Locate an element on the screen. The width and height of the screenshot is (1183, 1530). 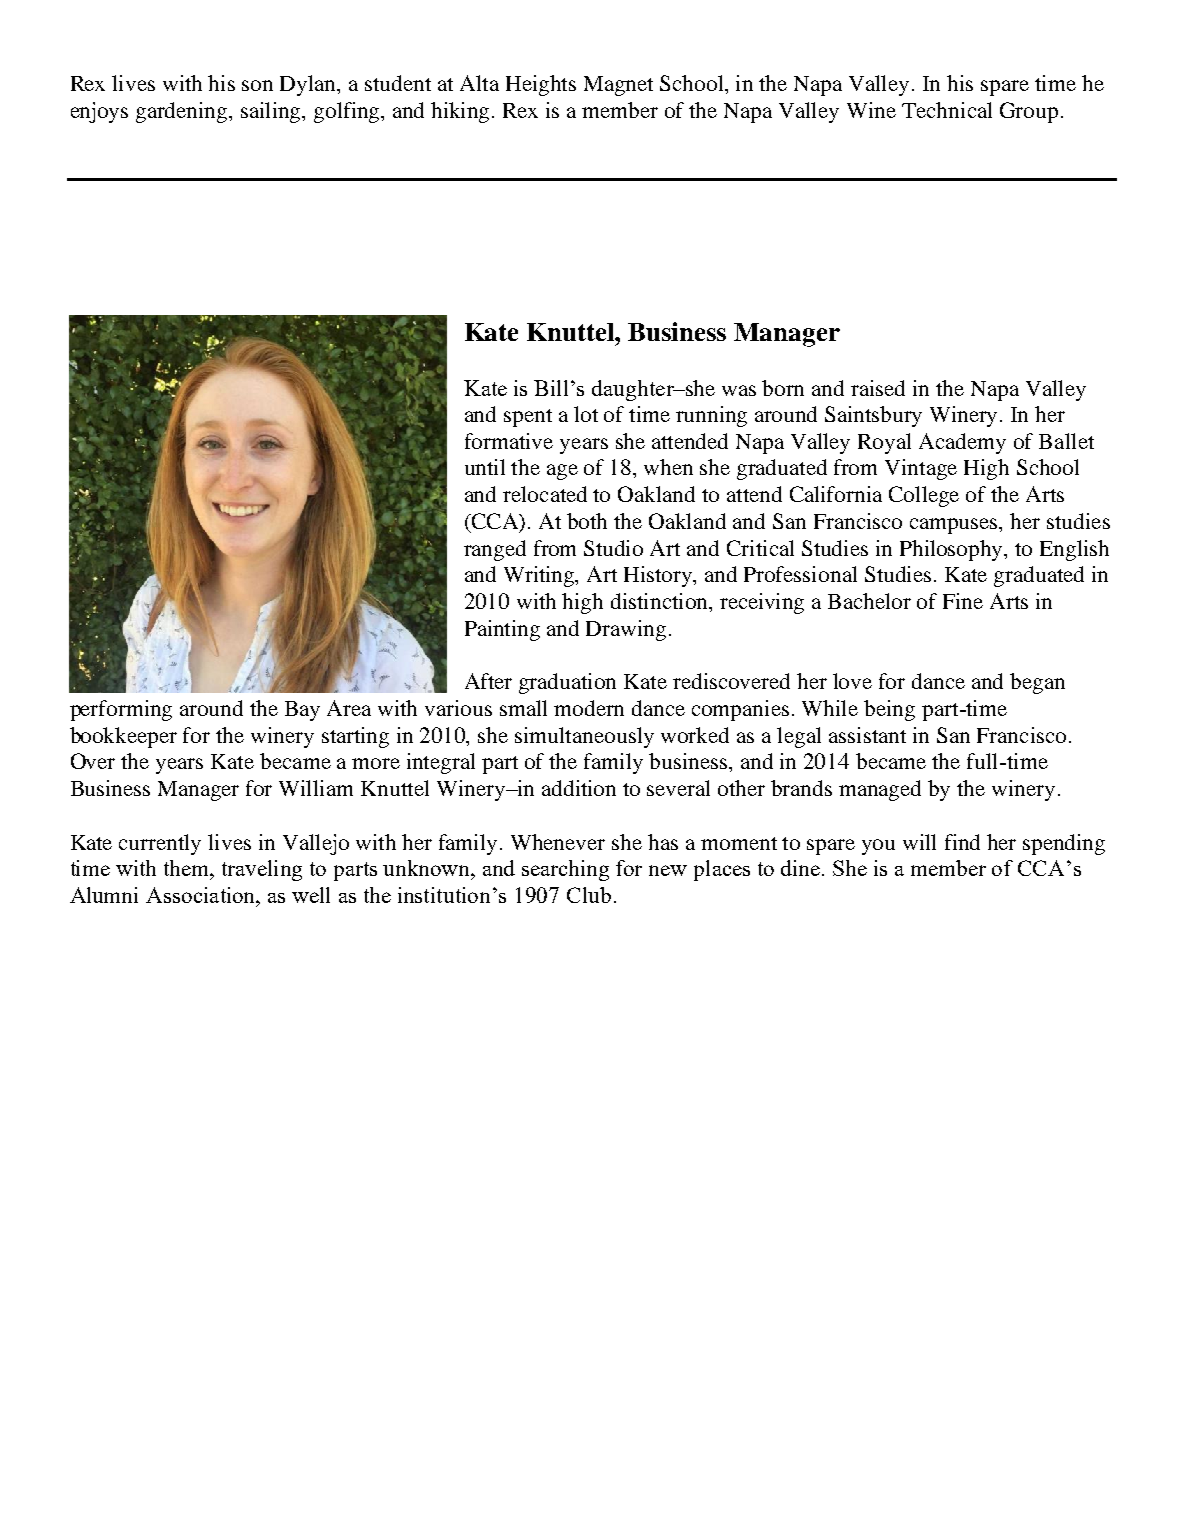
relocated is located at coordinates (545, 494).
